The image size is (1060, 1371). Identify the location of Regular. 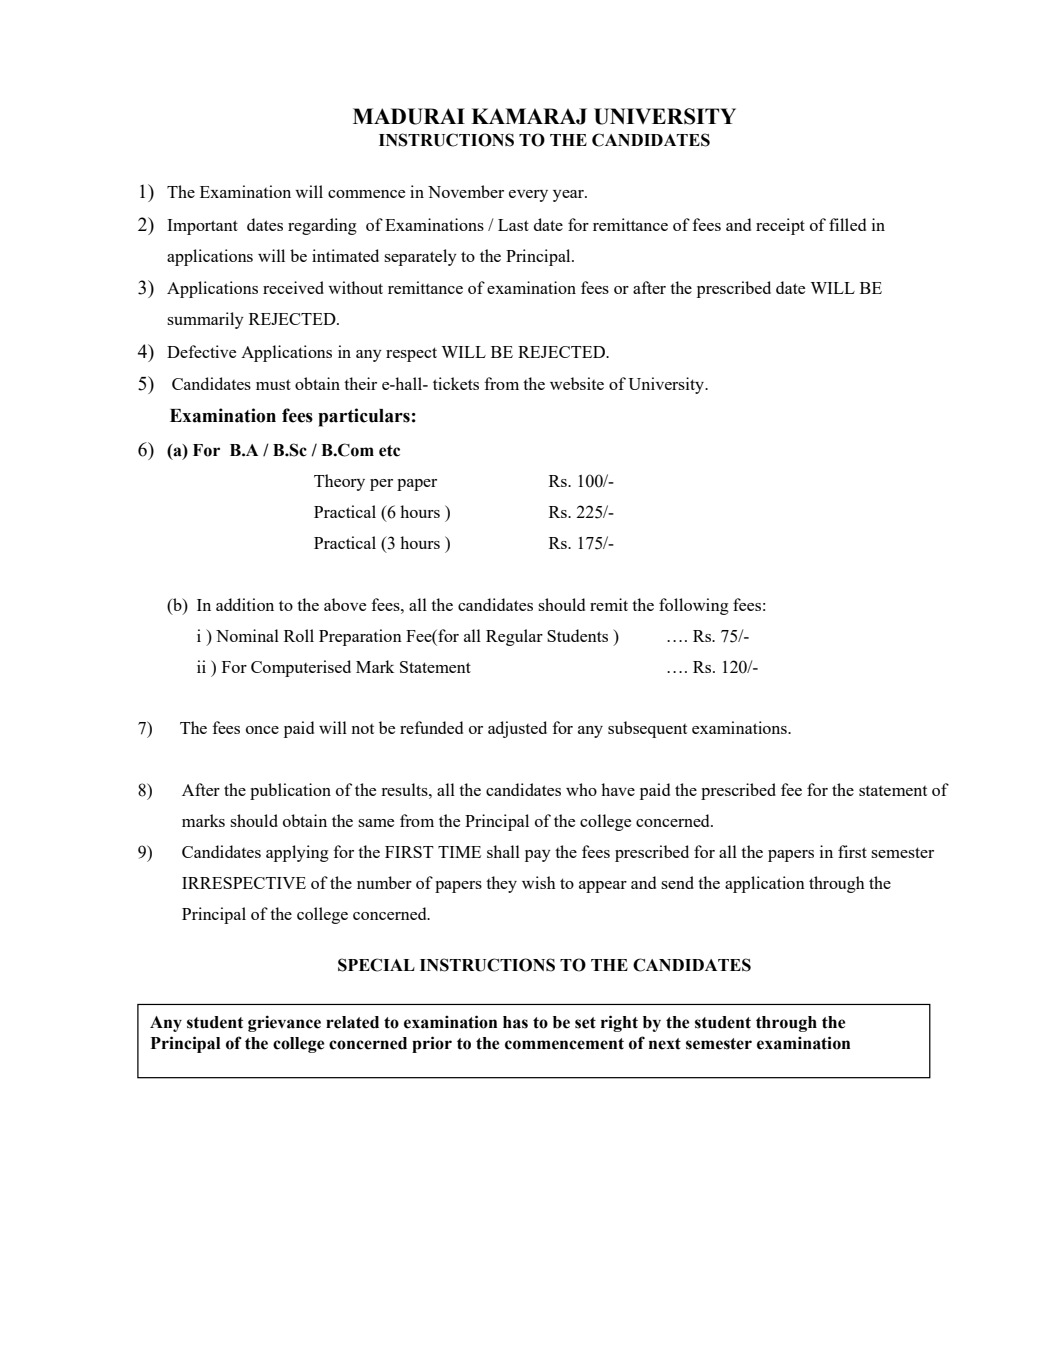
(514, 637).
